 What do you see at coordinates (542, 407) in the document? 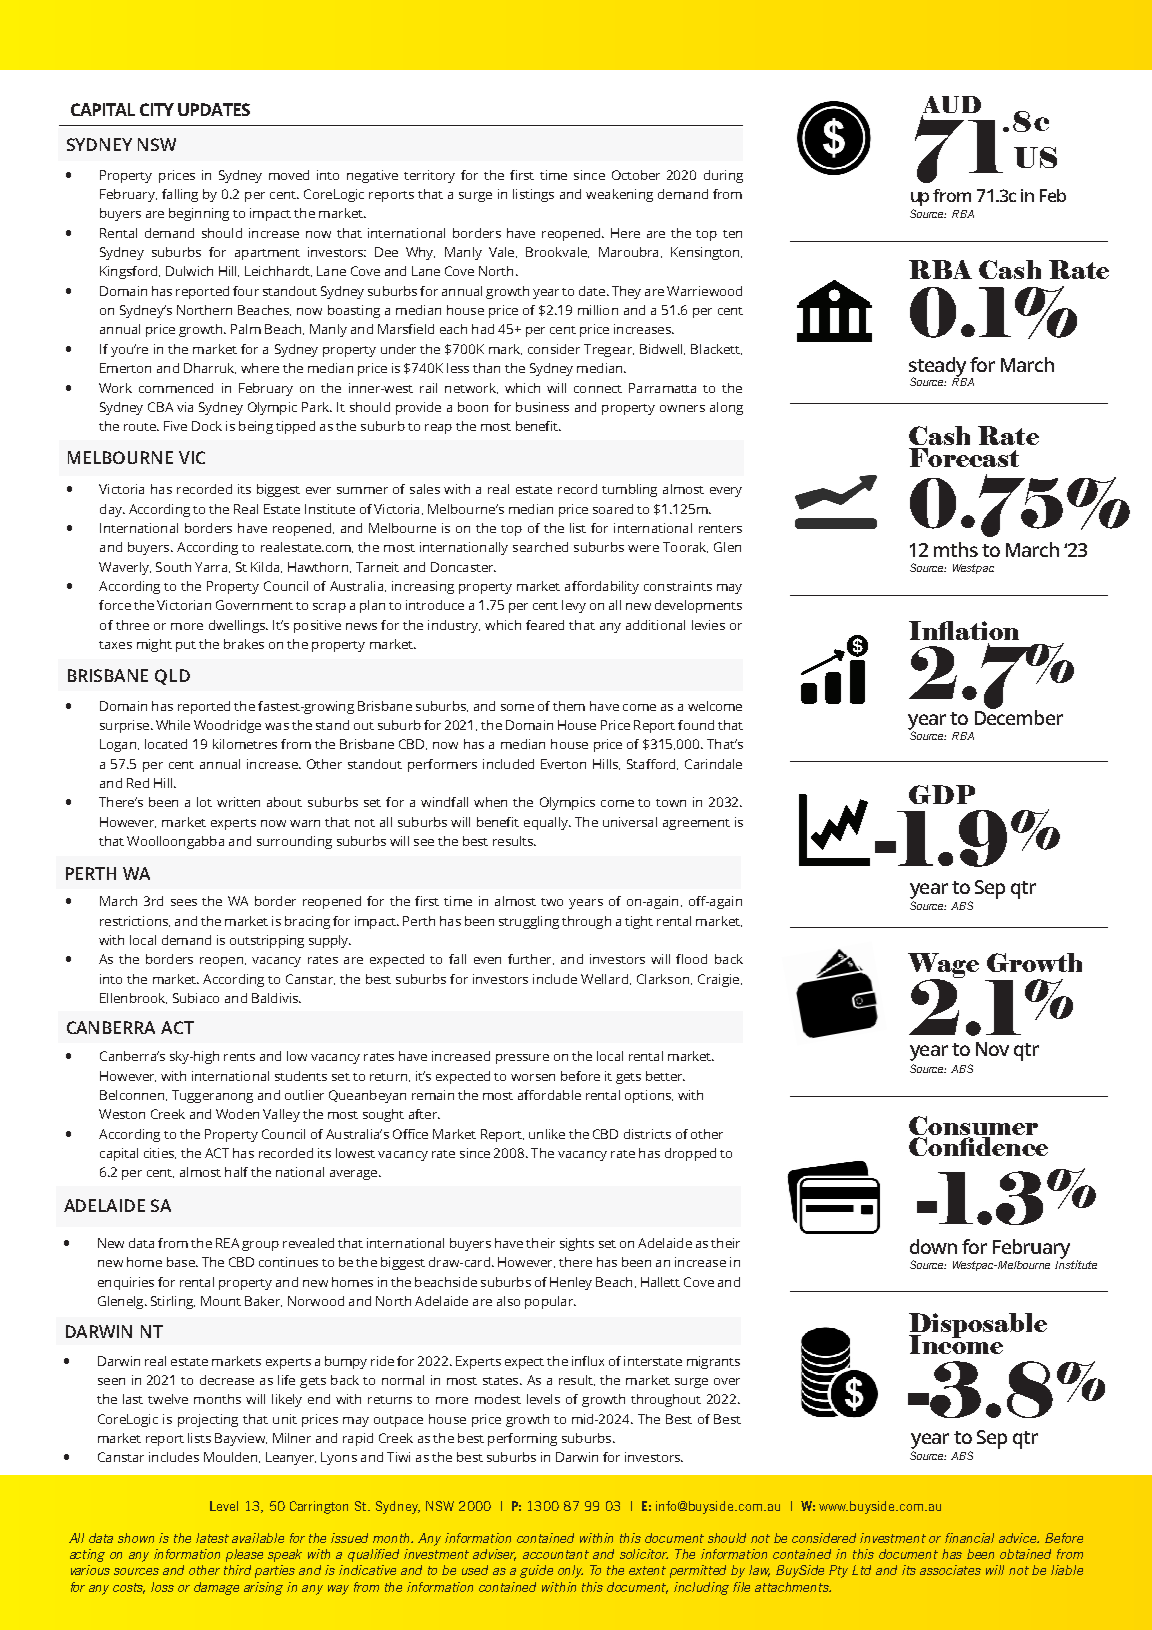
I see `business` at bounding box center [542, 407].
